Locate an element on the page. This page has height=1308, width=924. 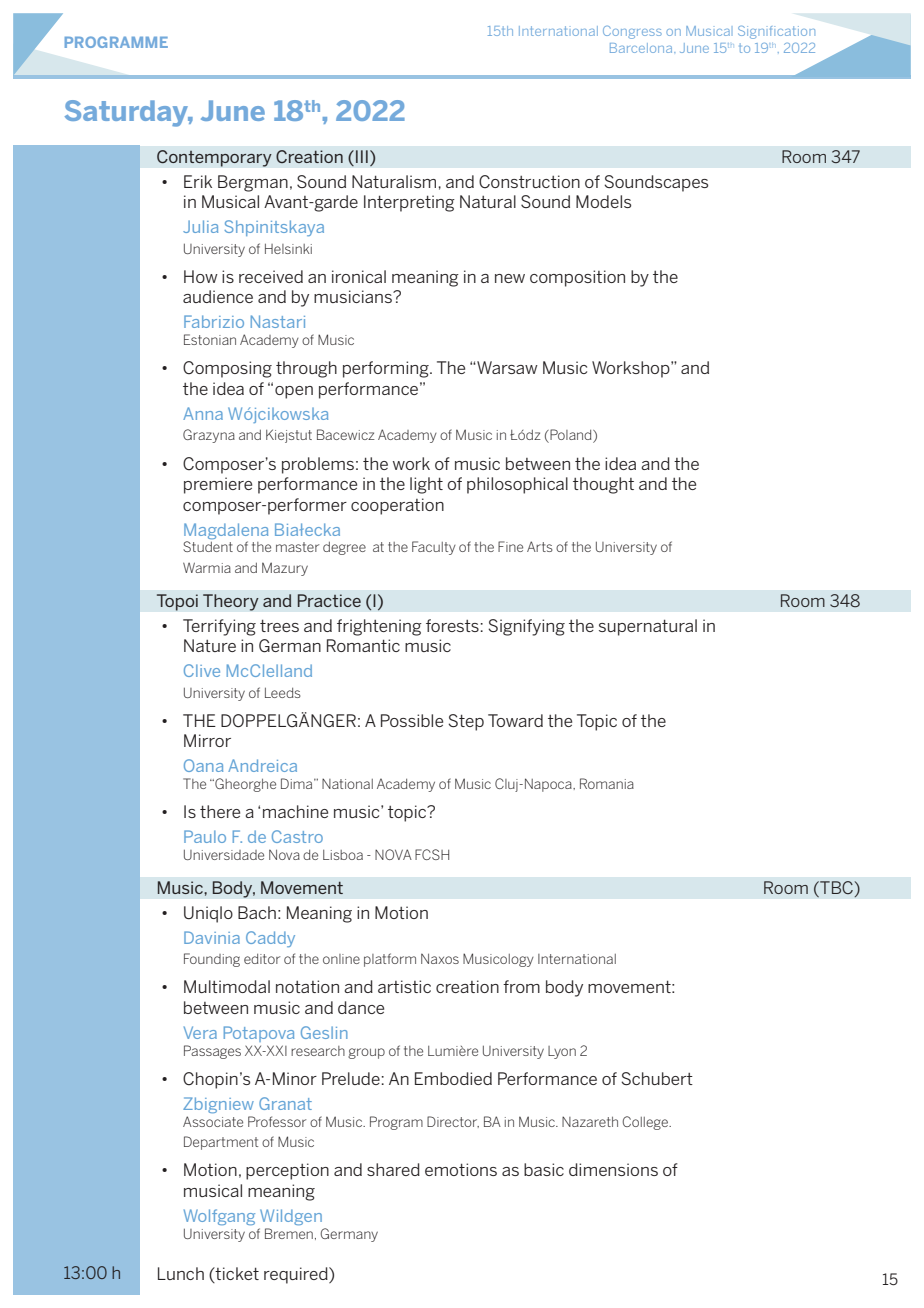
trees is located at coordinates (279, 625).
